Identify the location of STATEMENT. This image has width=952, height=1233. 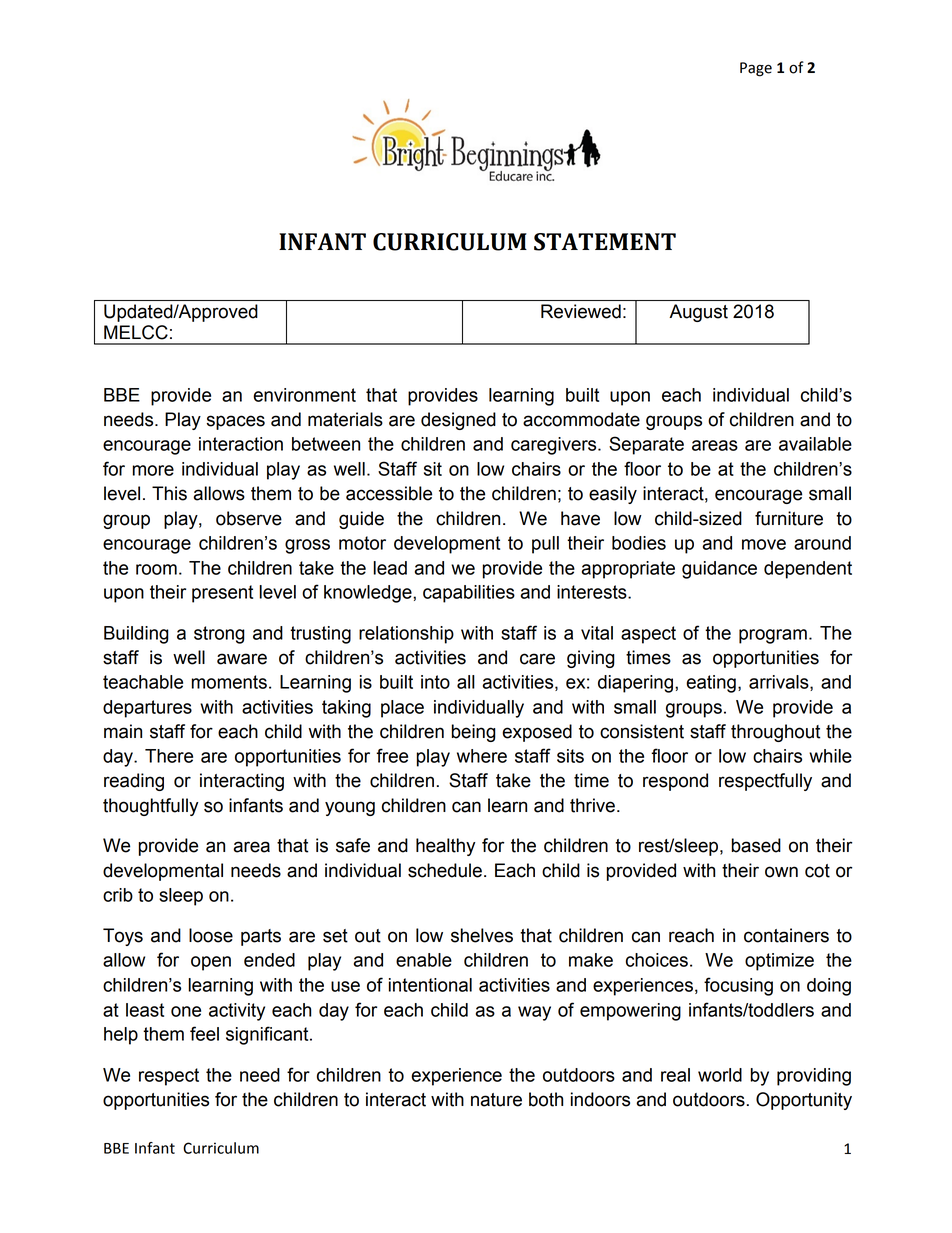
(605, 242).
